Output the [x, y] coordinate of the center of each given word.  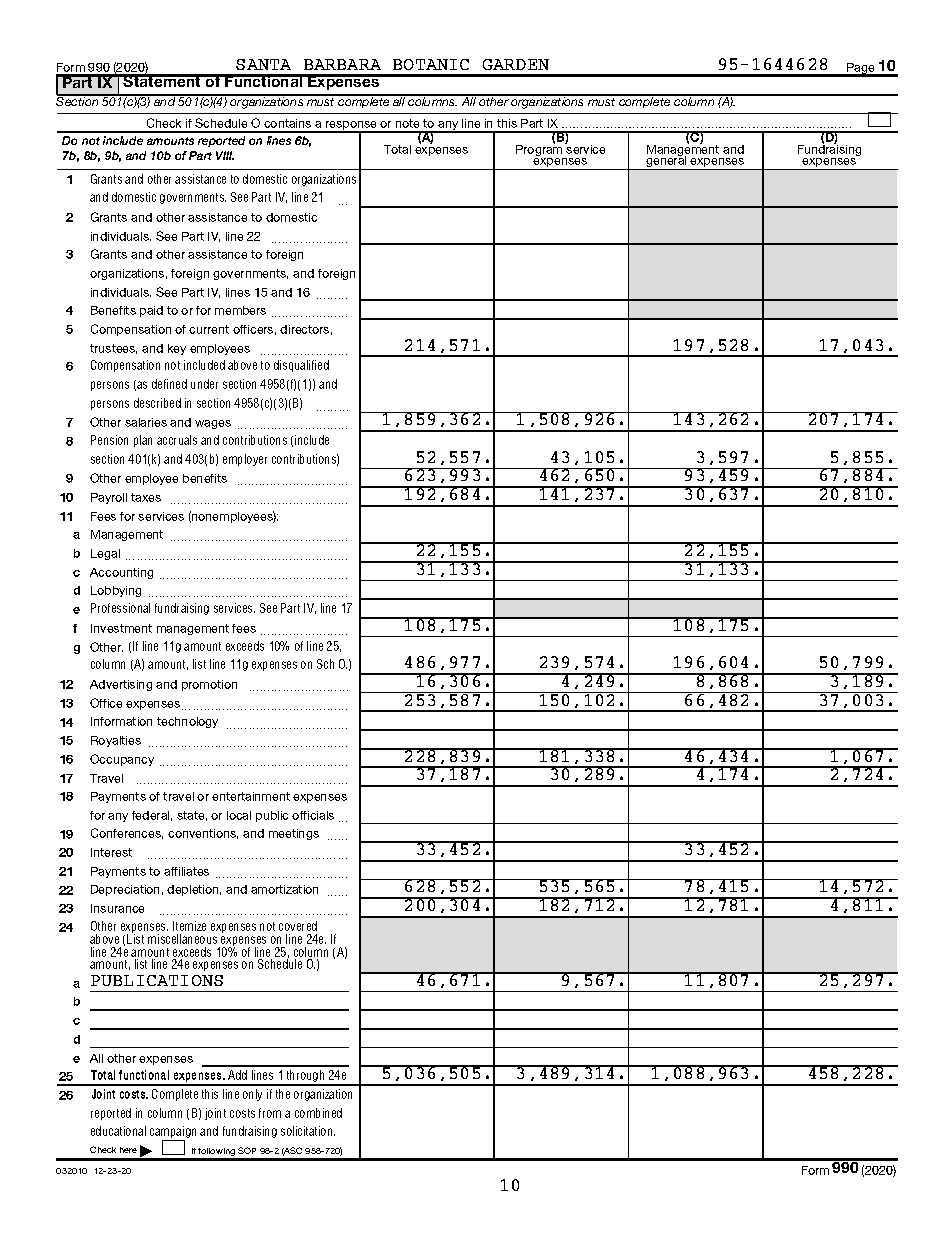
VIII [225, 155]
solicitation [308, 1131]
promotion [209, 685]
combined [318, 1113]
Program [540, 150]
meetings [294, 834]
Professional [120, 608]
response [352, 127]
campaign [173, 1133]
